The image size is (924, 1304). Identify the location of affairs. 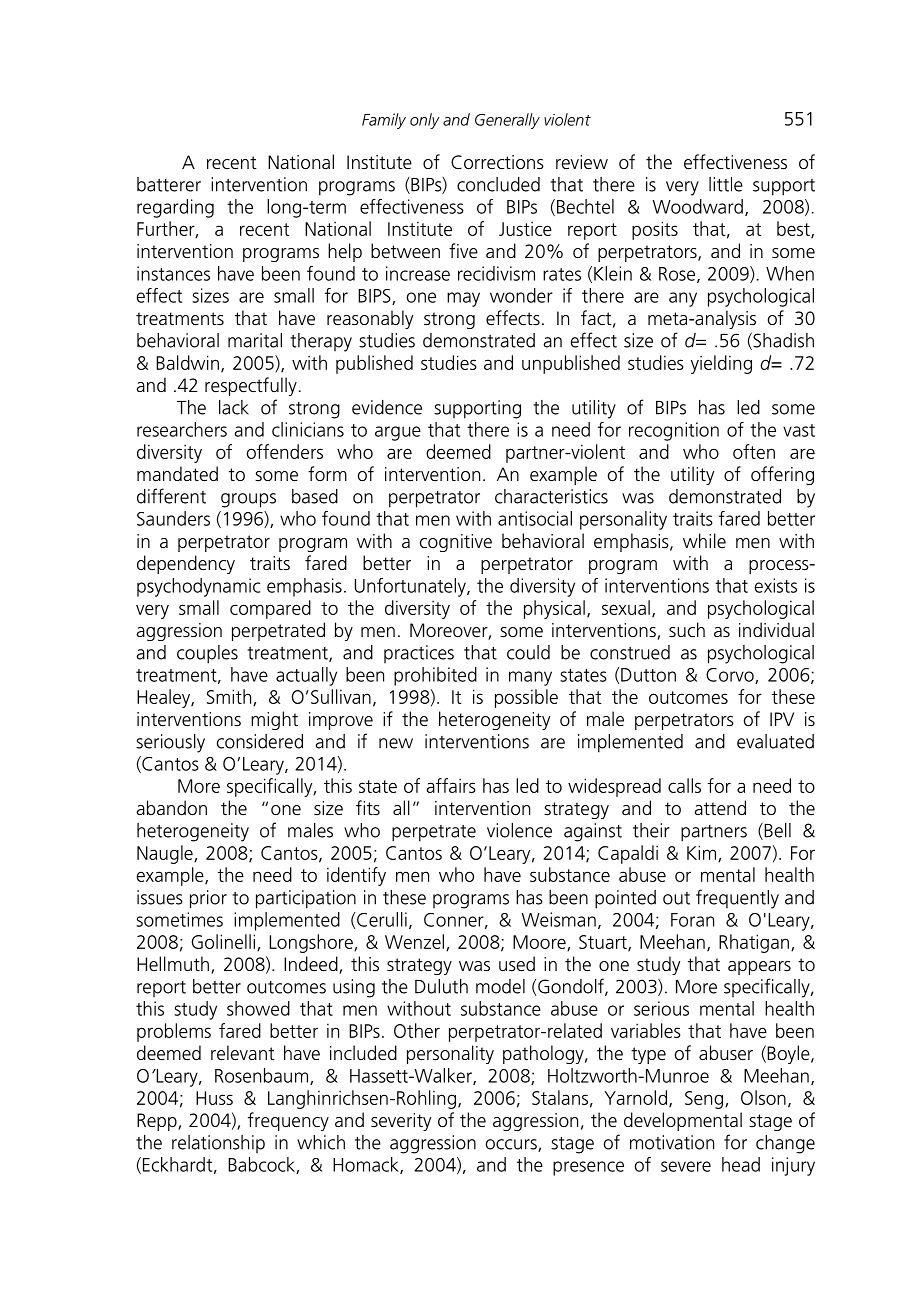
(451, 785).
